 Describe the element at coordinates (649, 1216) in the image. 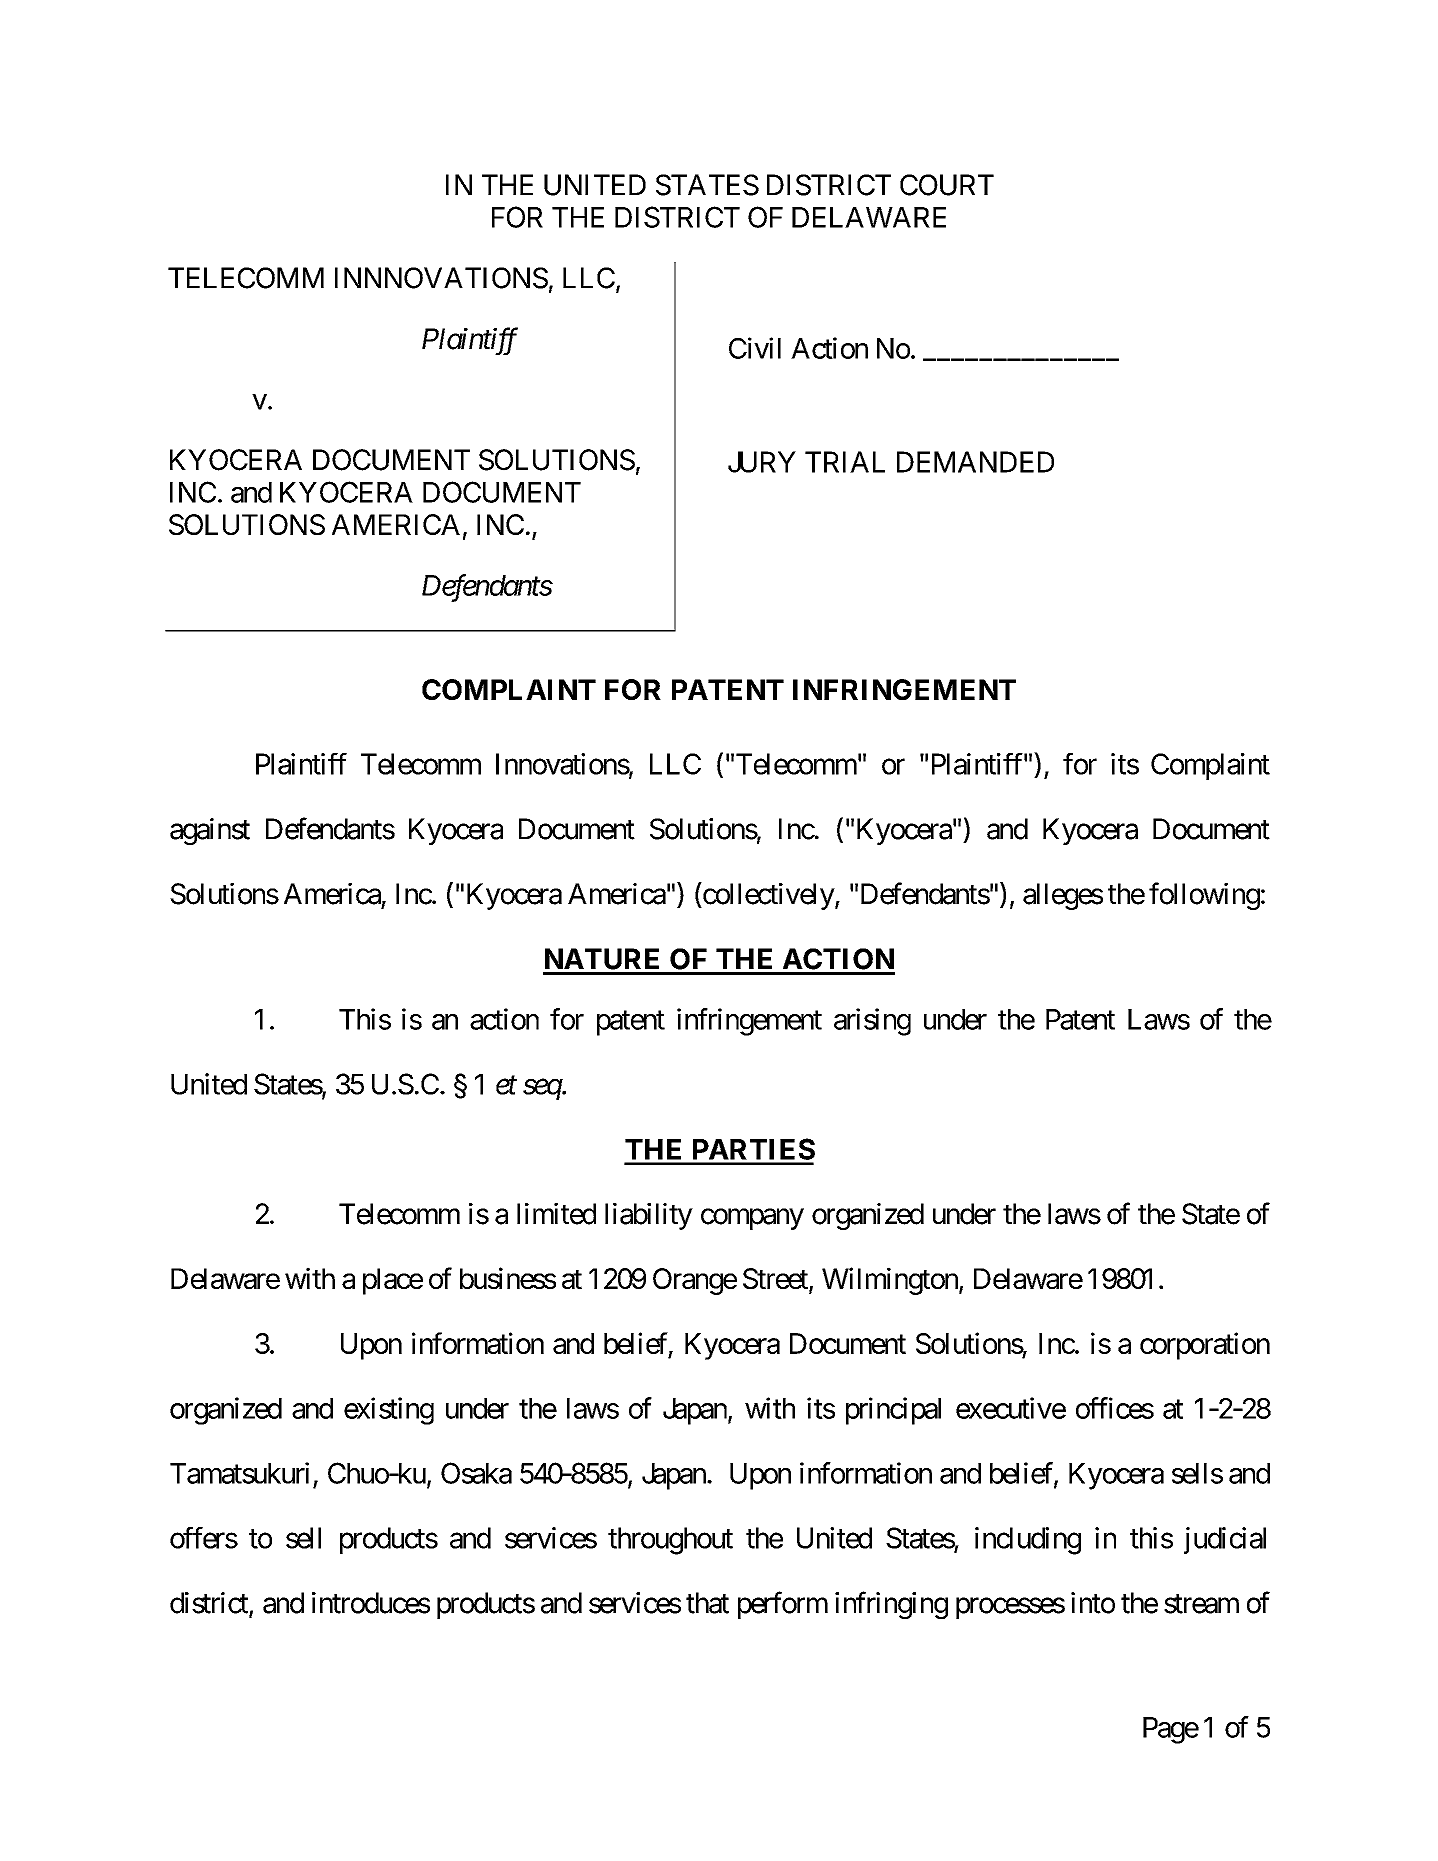

I see `liability` at that location.
